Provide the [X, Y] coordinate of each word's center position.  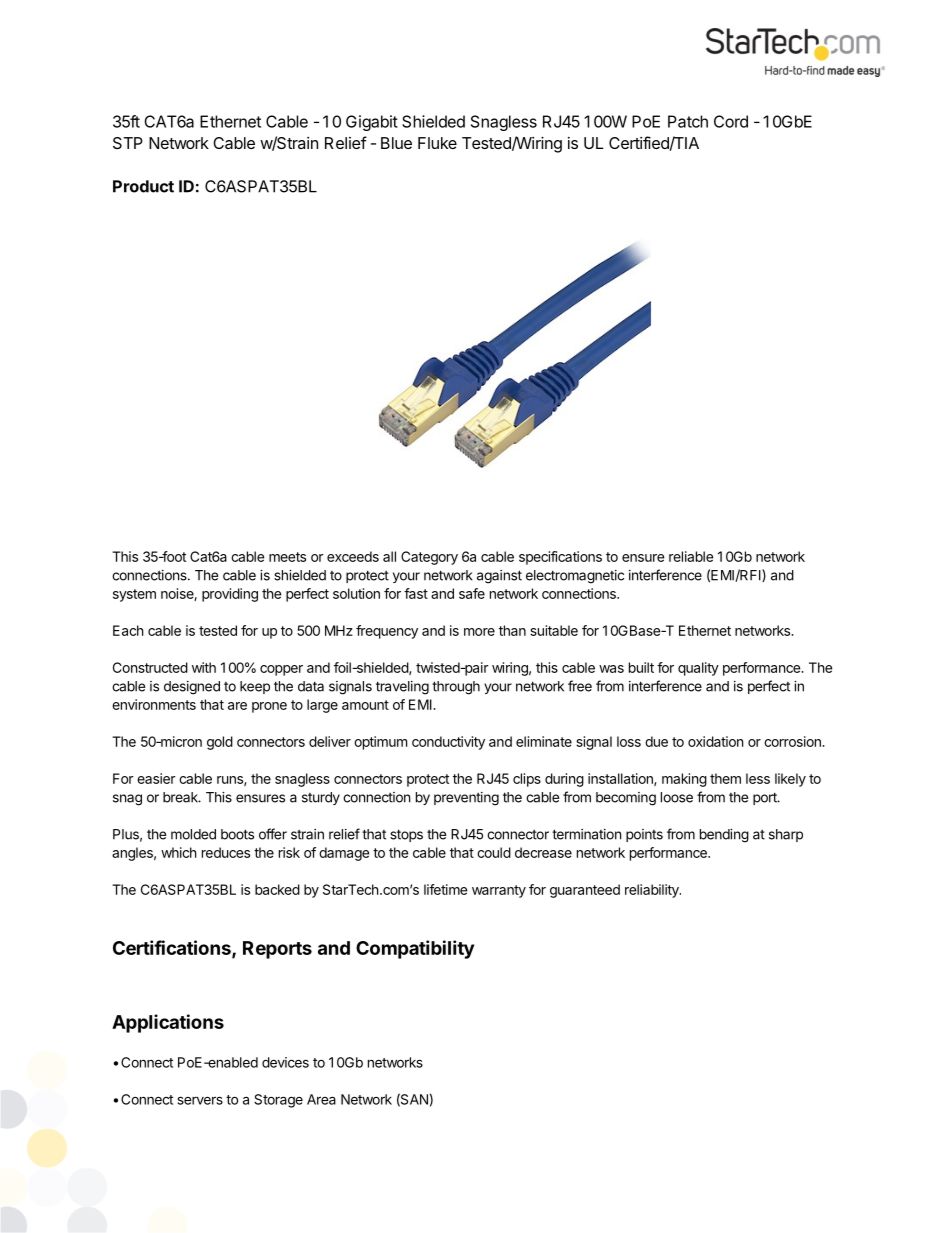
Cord [731, 121]
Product [143, 186]
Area [321, 1099]
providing [230, 595]
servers [200, 1100]
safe [472, 593]
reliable [691, 556]
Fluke [437, 143]
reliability [653, 891]
